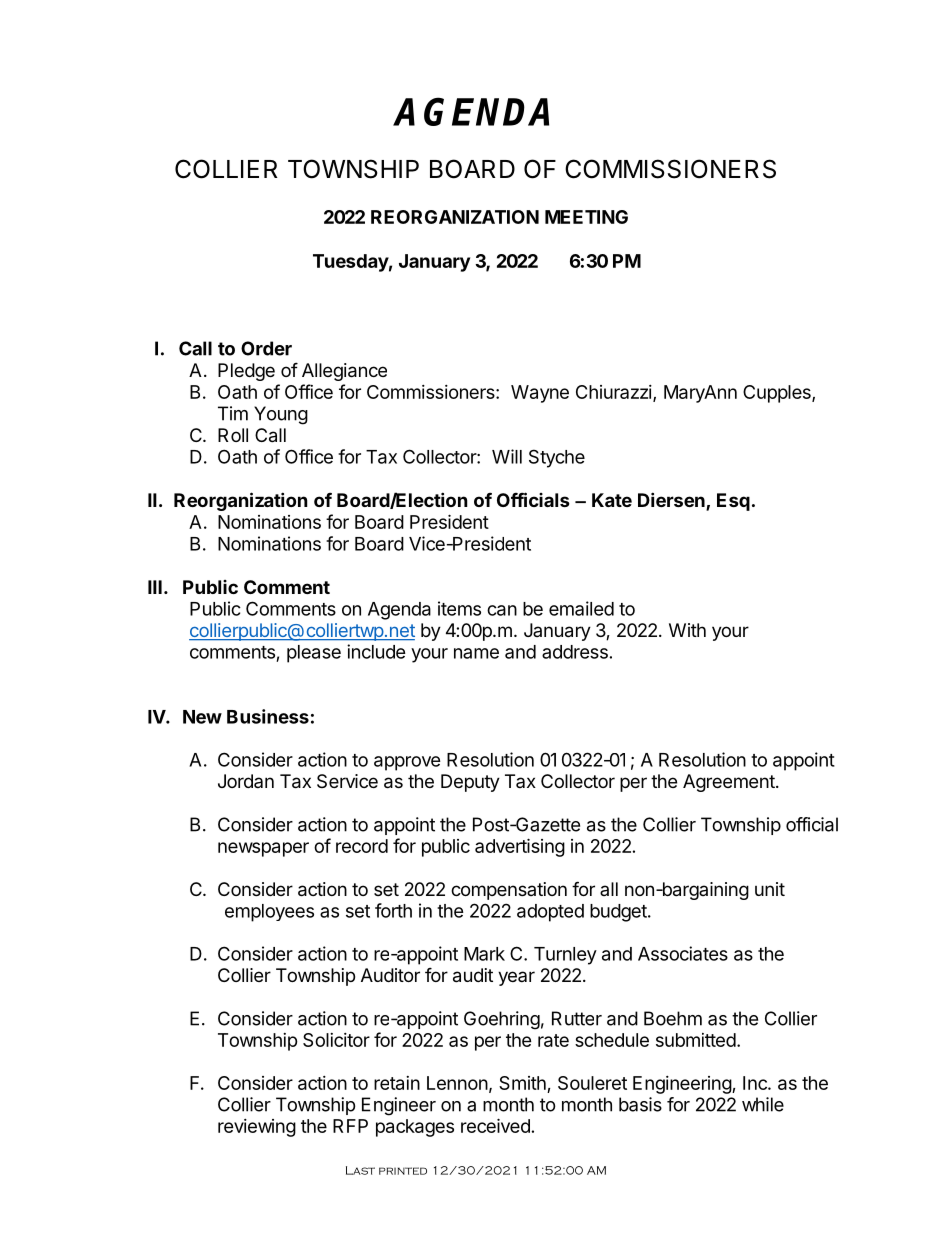 The width and height of the document is (952, 1233). I want to click on items, so click(459, 608).
